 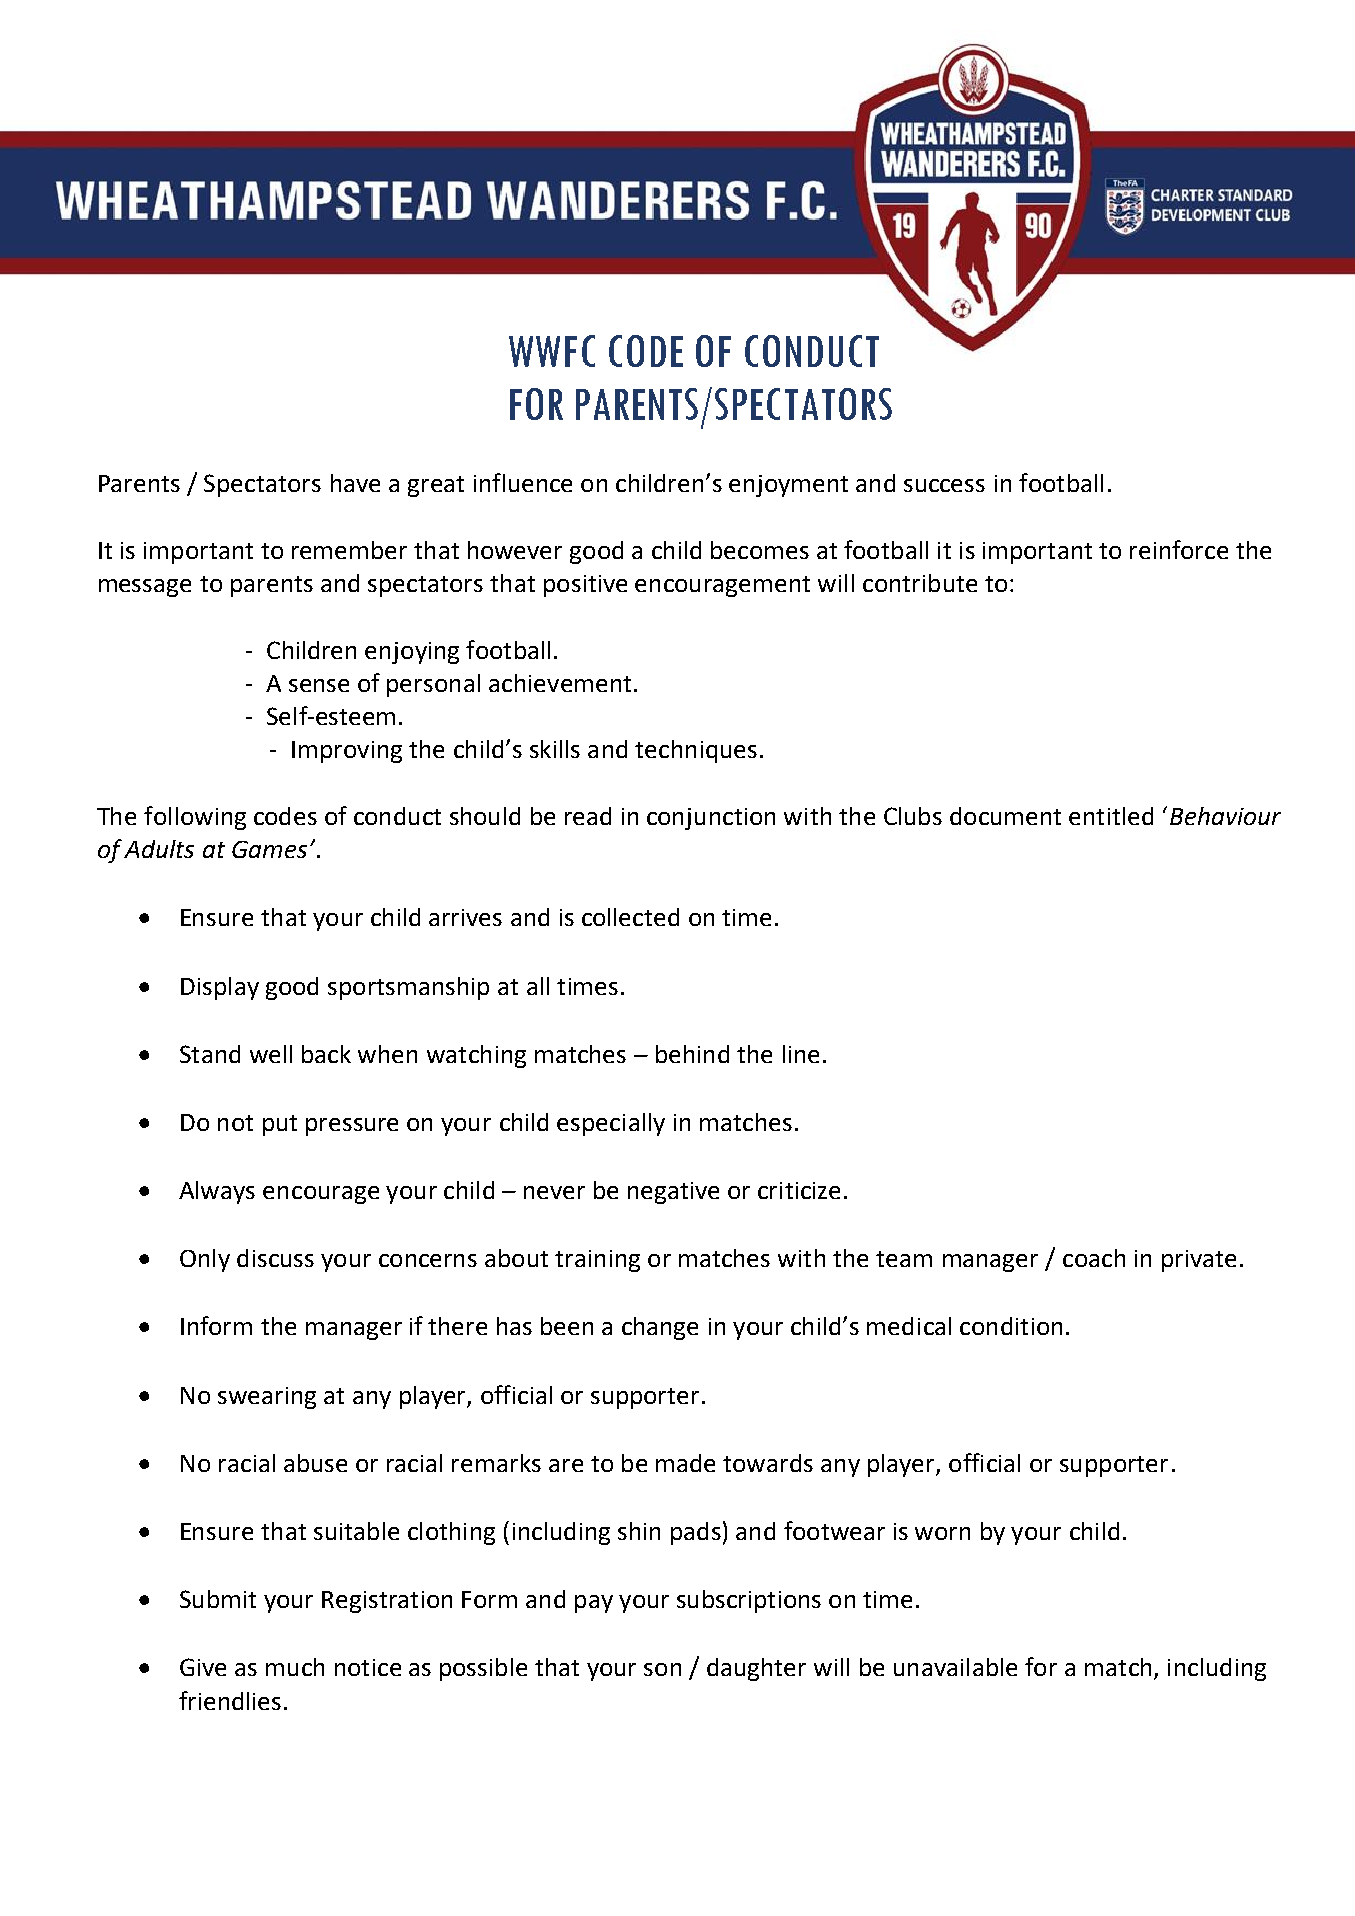 I want to click on remember, so click(x=349, y=550).
